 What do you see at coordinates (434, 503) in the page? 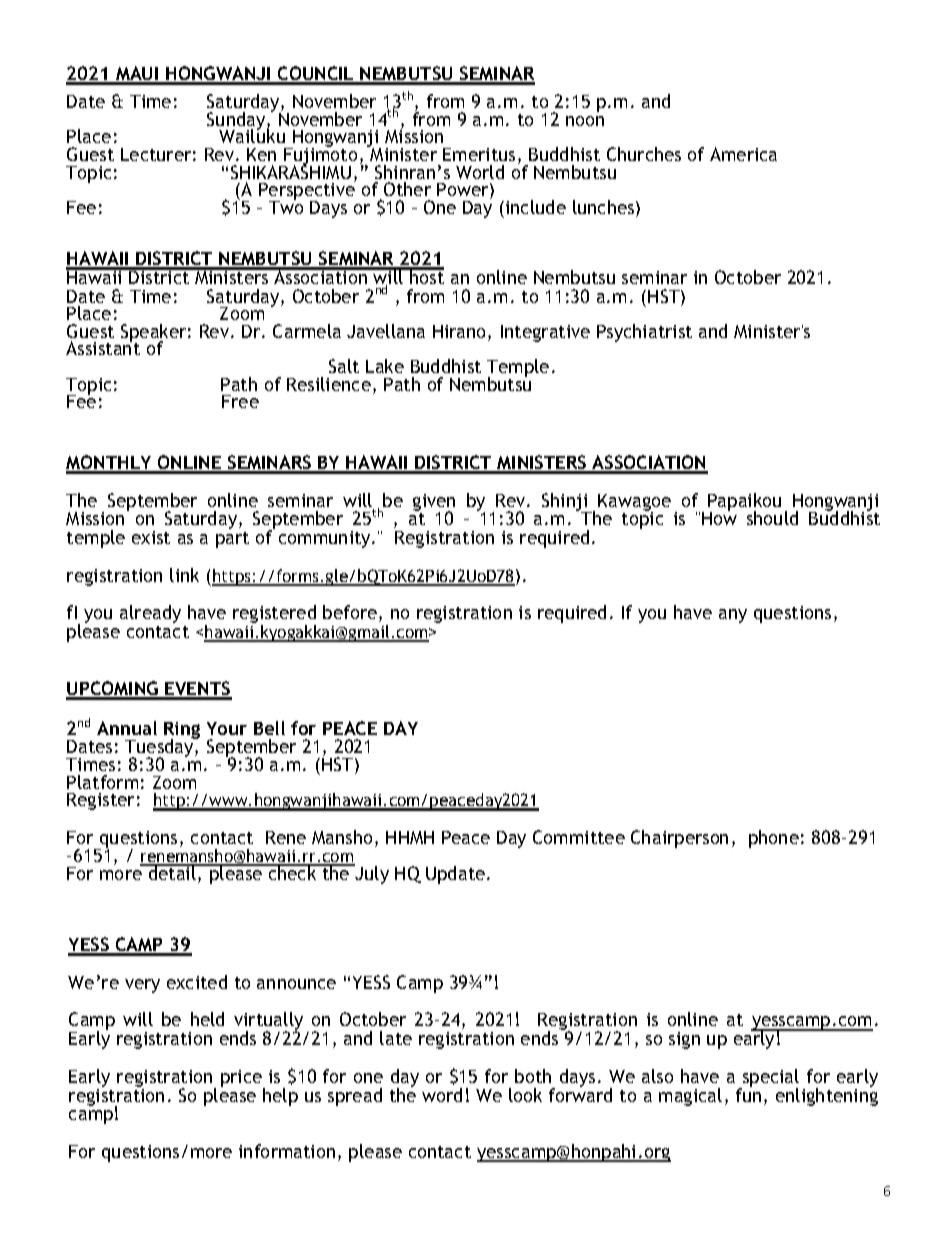
I see `given` at bounding box center [434, 503].
